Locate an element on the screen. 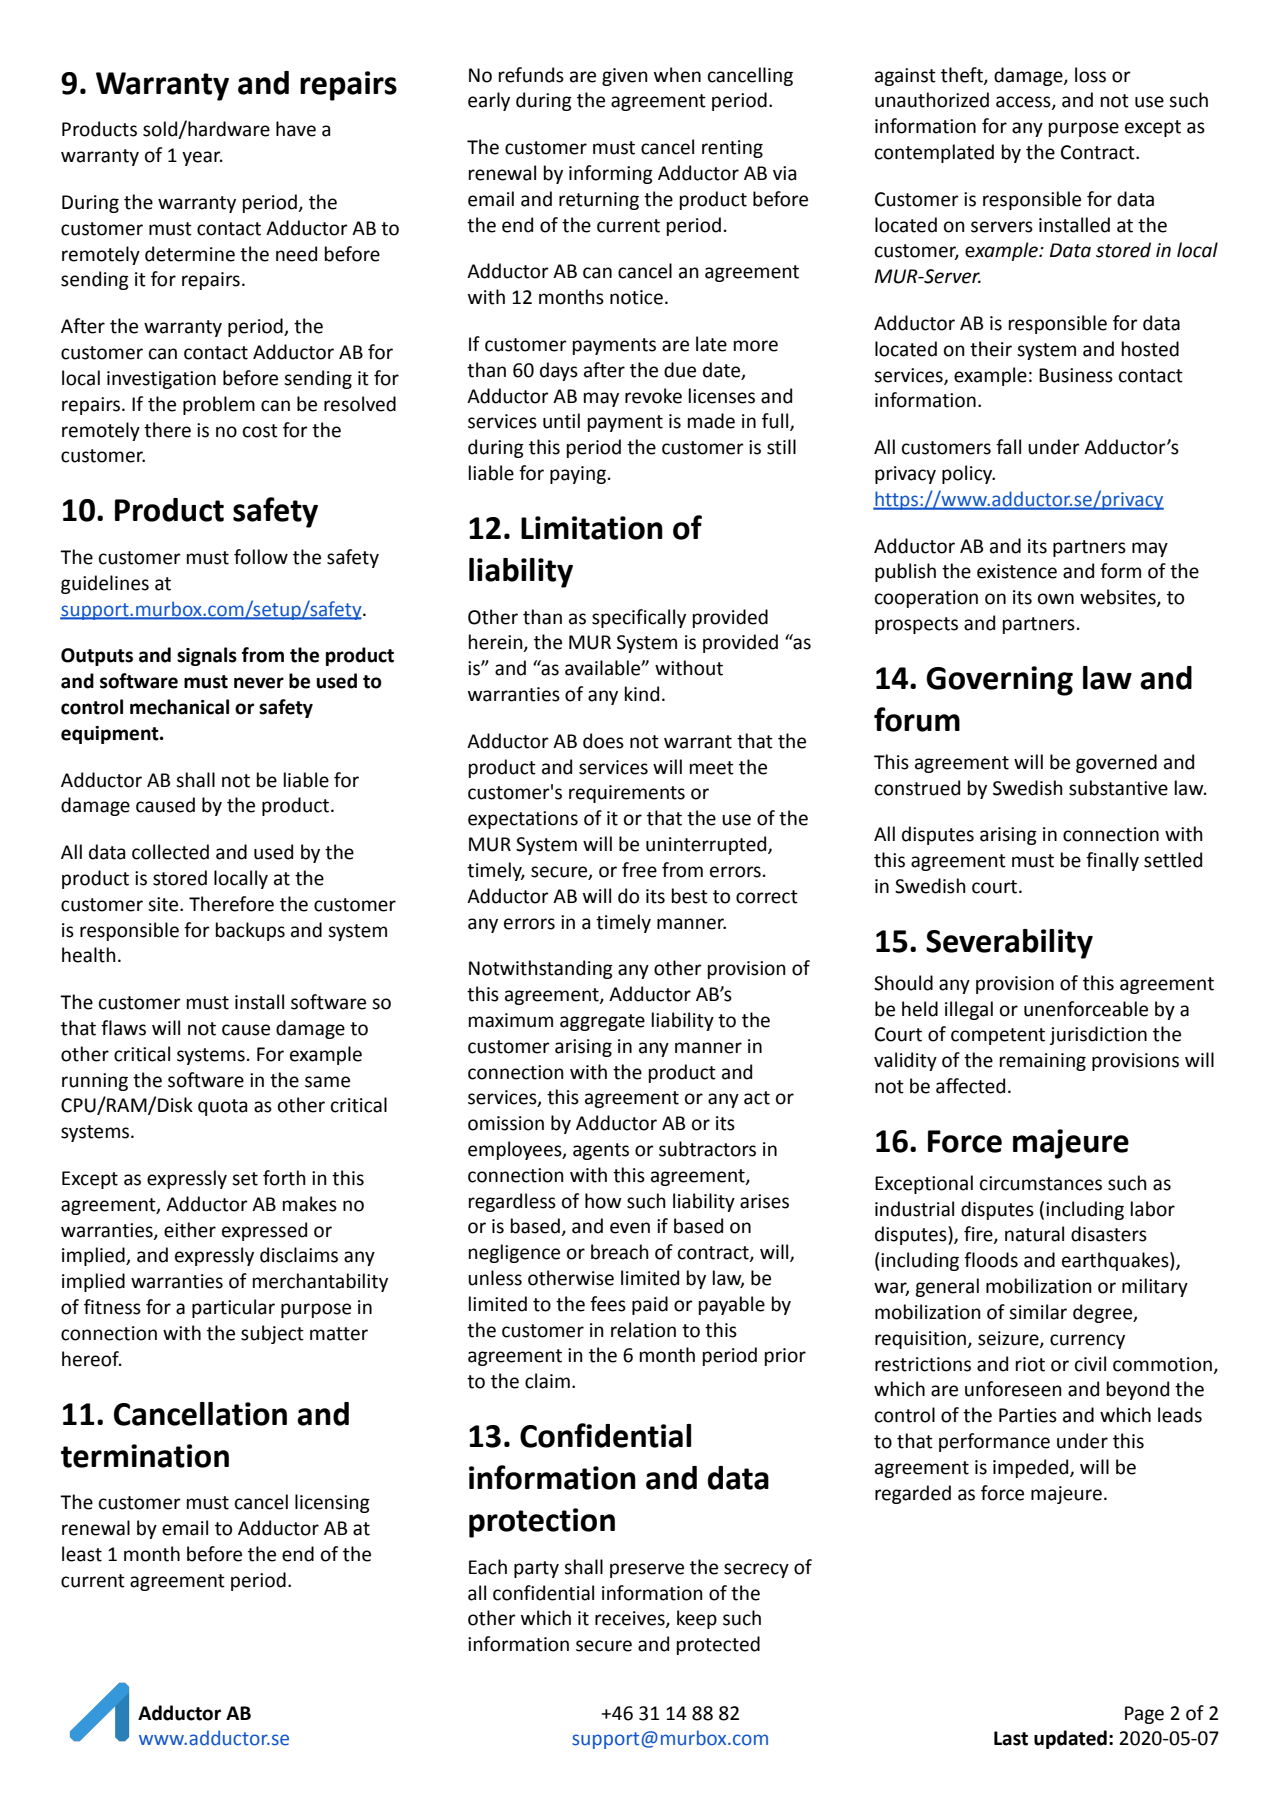 The image size is (1282, 1811). problem is located at coordinates (219, 405).
